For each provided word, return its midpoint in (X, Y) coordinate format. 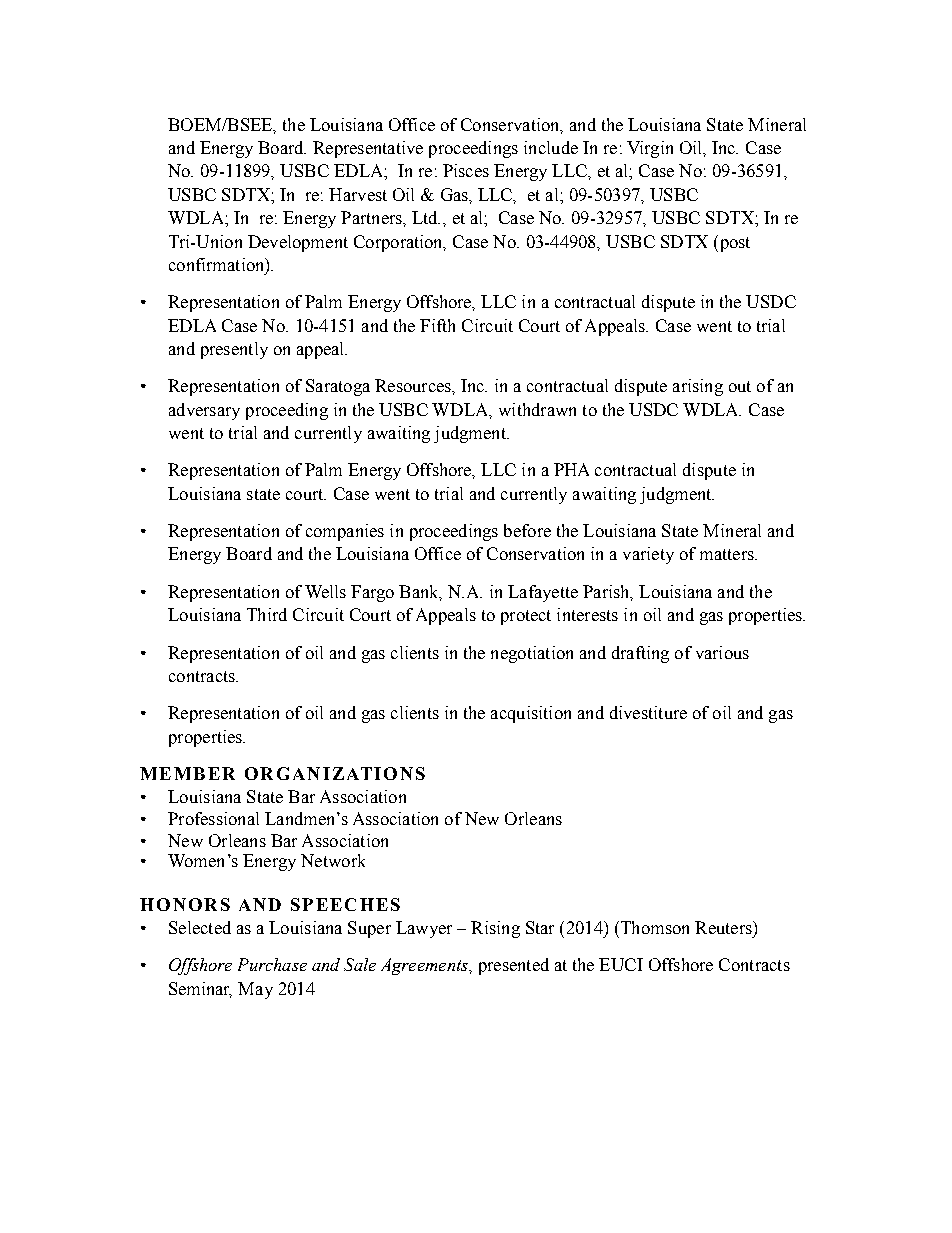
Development (298, 243)
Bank (420, 592)
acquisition (531, 714)
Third (267, 614)
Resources (414, 385)
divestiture (648, 712)
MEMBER (187, 773)
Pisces (466, 170)
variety (648, 555)
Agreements (425, 966)
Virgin (650, 149)
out (740, 386)
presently (234, 350)
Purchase (272, 964)
